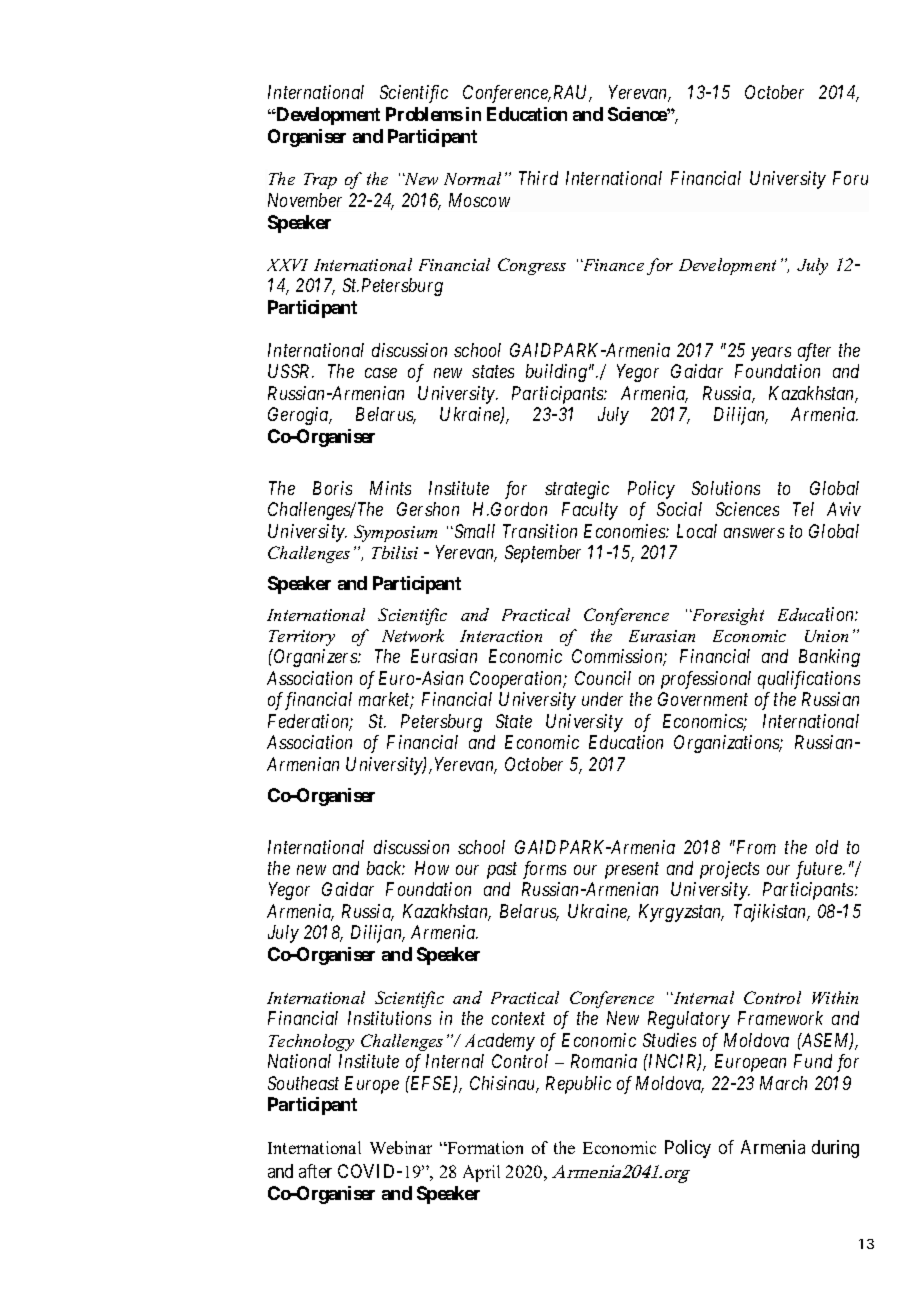 The height and width of the image is (1308, 924). I want to click on Boris, so click(332, 488).
